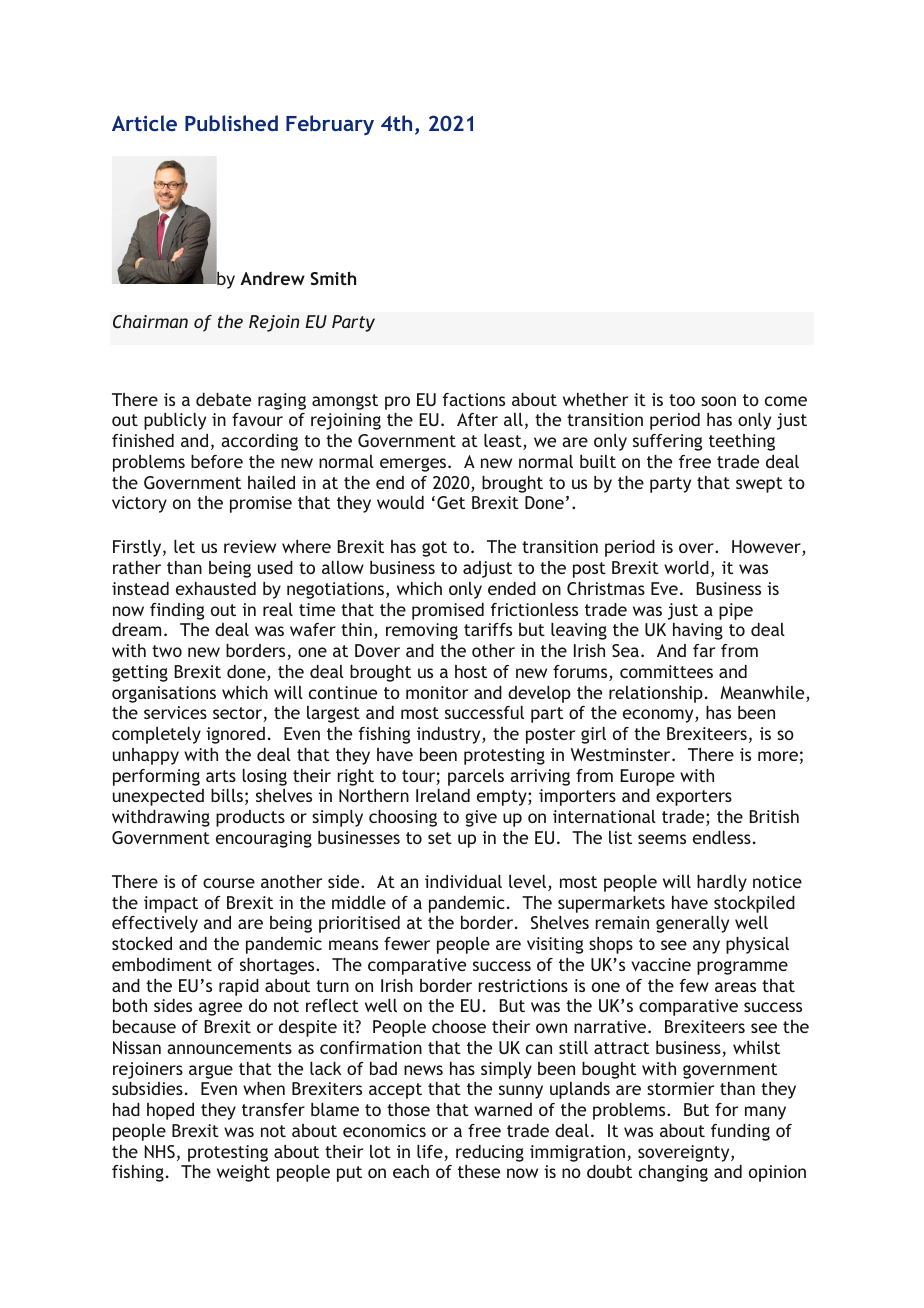 This screenshot has height=1308, width=924. Describe the element at coordinates (160, 1151) in the screenshot. I see `NHS` at that location.
